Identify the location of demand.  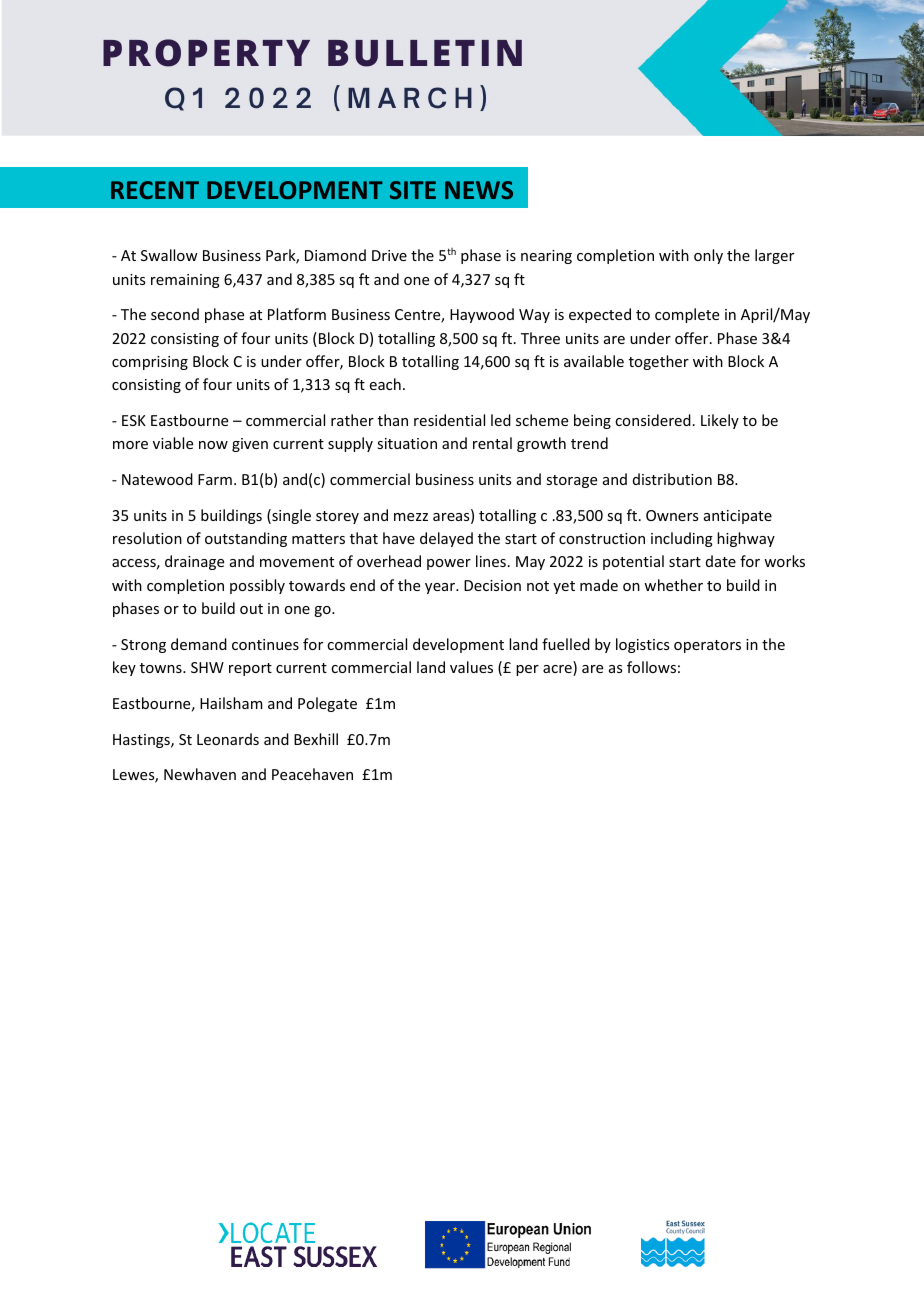
(199, 644).
